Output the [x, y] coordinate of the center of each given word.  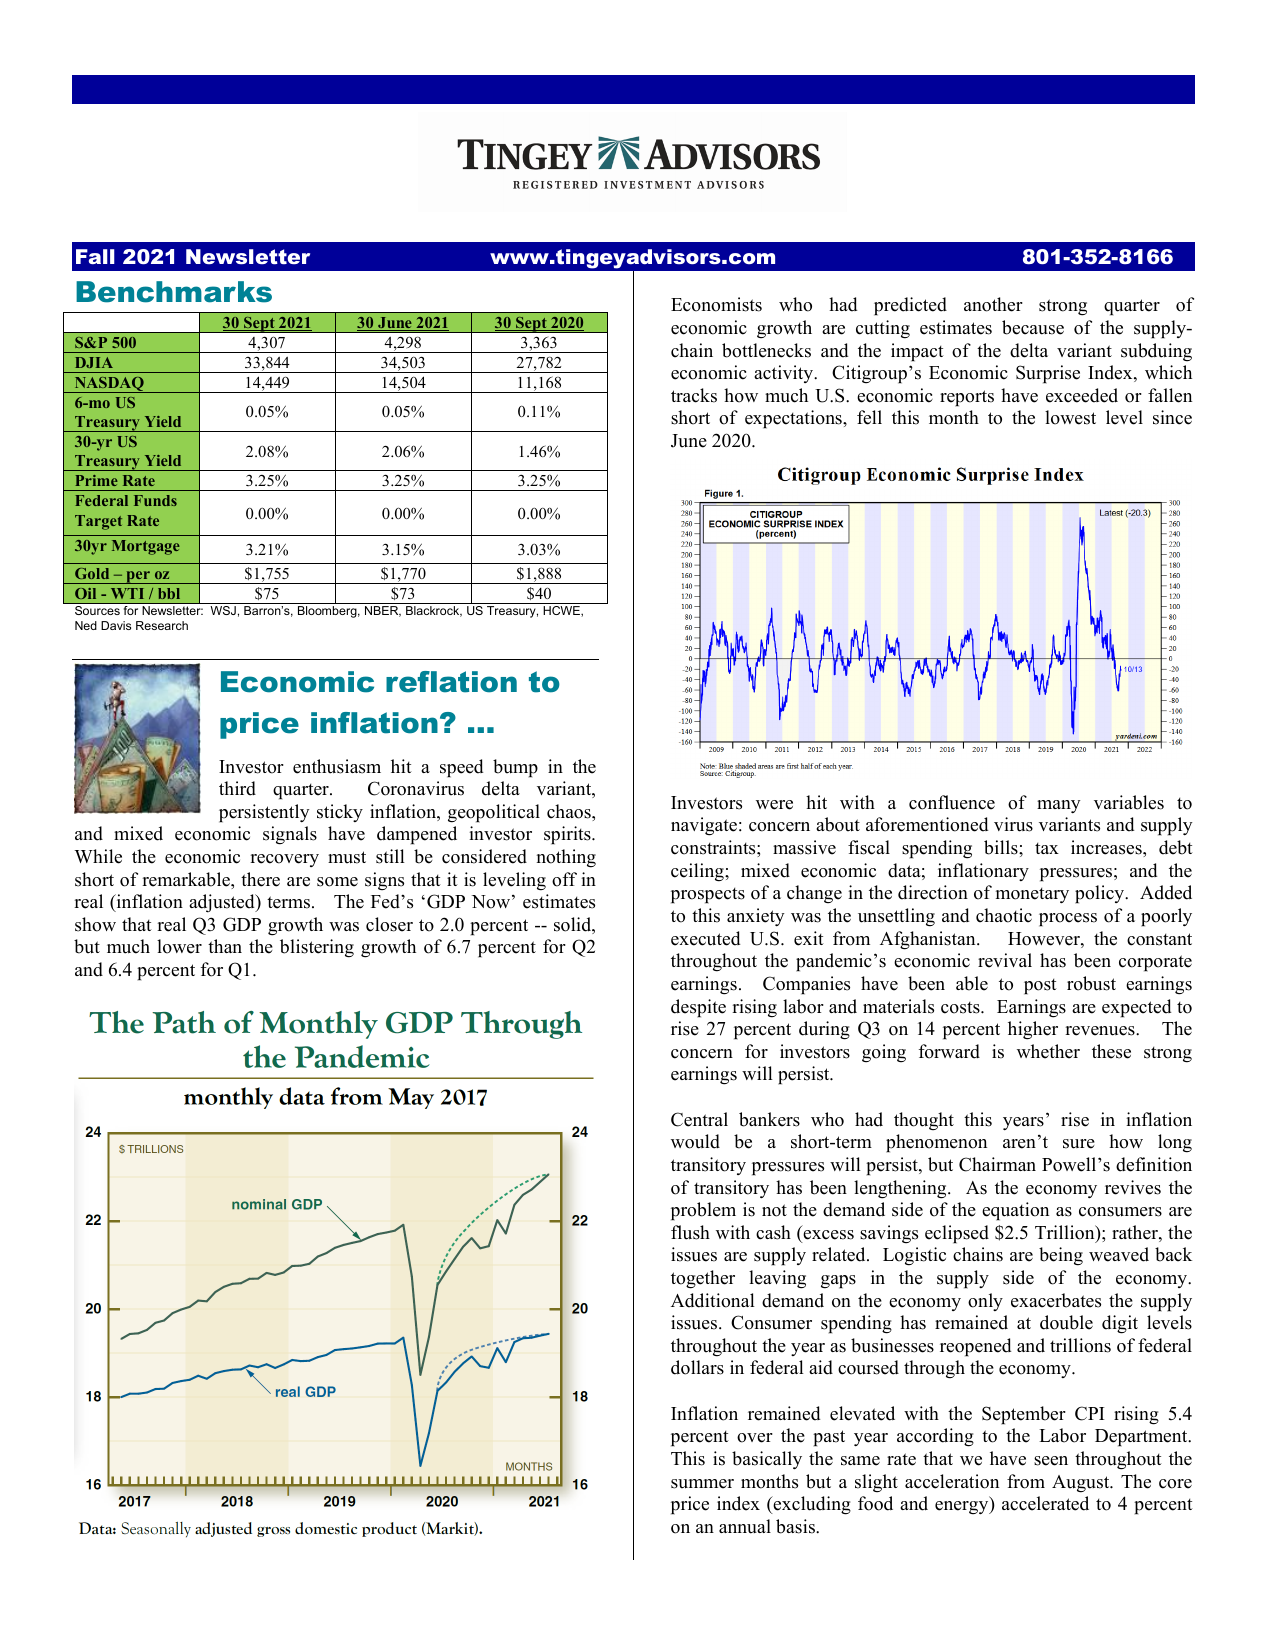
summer [702, 1484]
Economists [716, 304]
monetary [1032, 895]
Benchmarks [174, 292]
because [1033, 327]
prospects [708, 896]
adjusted [223, 903]
